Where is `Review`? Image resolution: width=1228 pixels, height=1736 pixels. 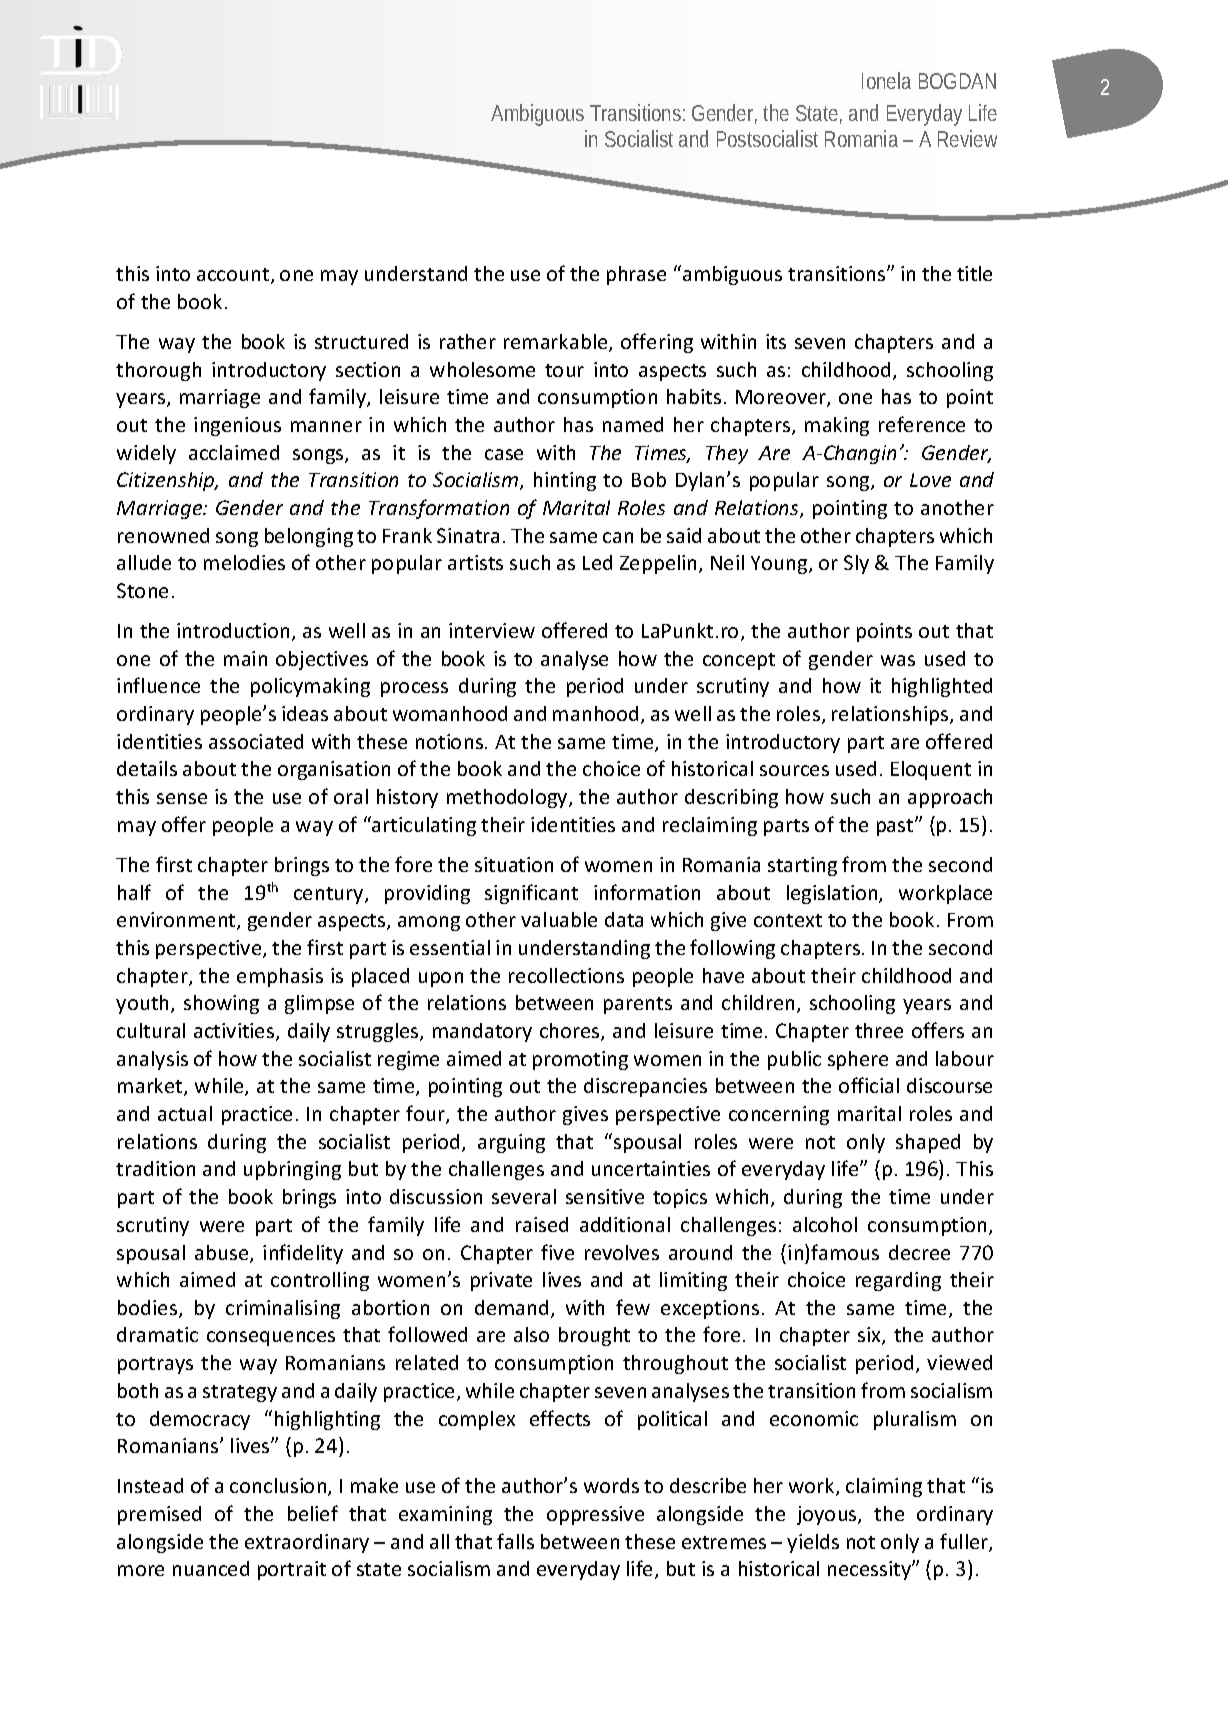 Review is located at coordinates (967, 138).
